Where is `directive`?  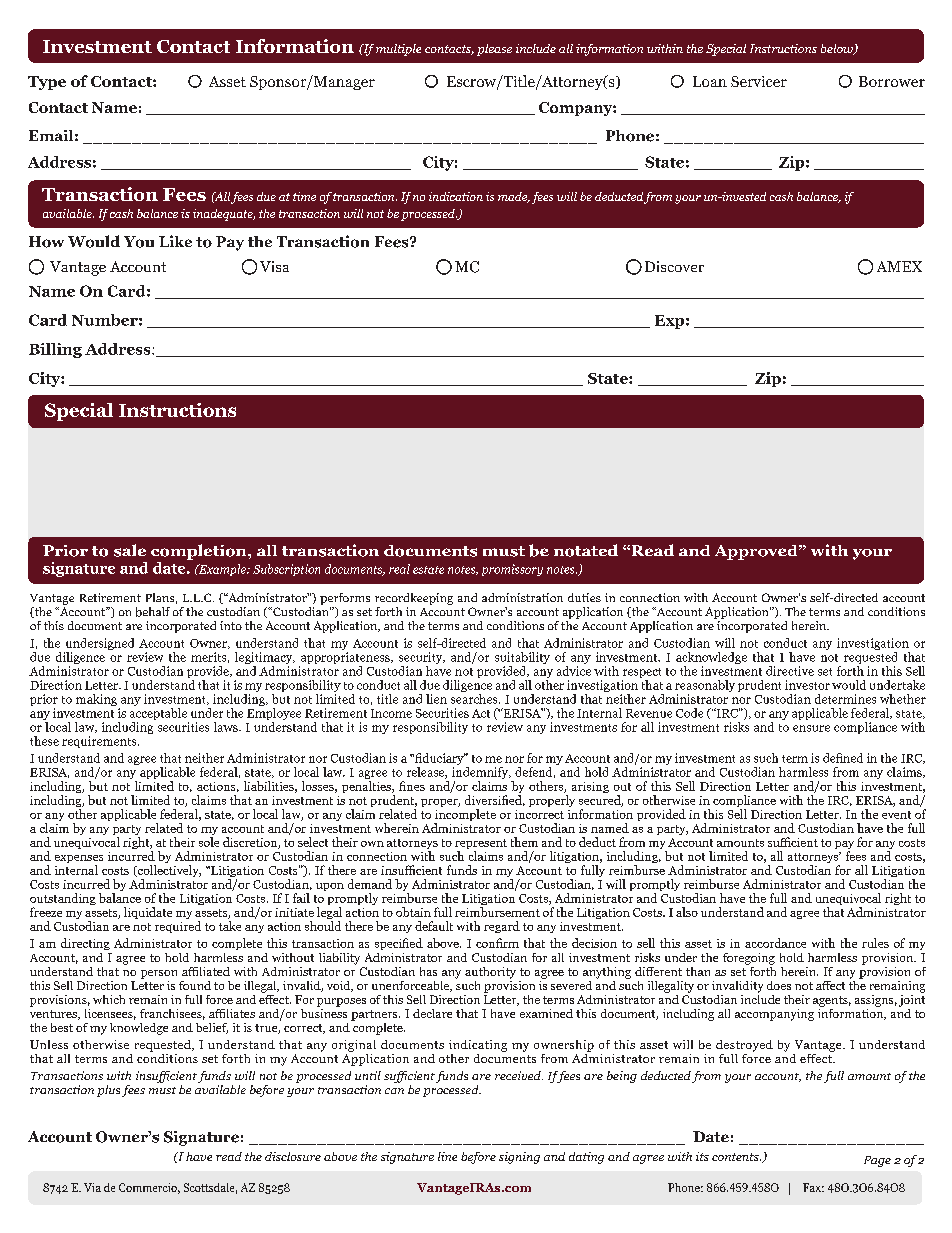 directive is located at coordinates (790, 671).
